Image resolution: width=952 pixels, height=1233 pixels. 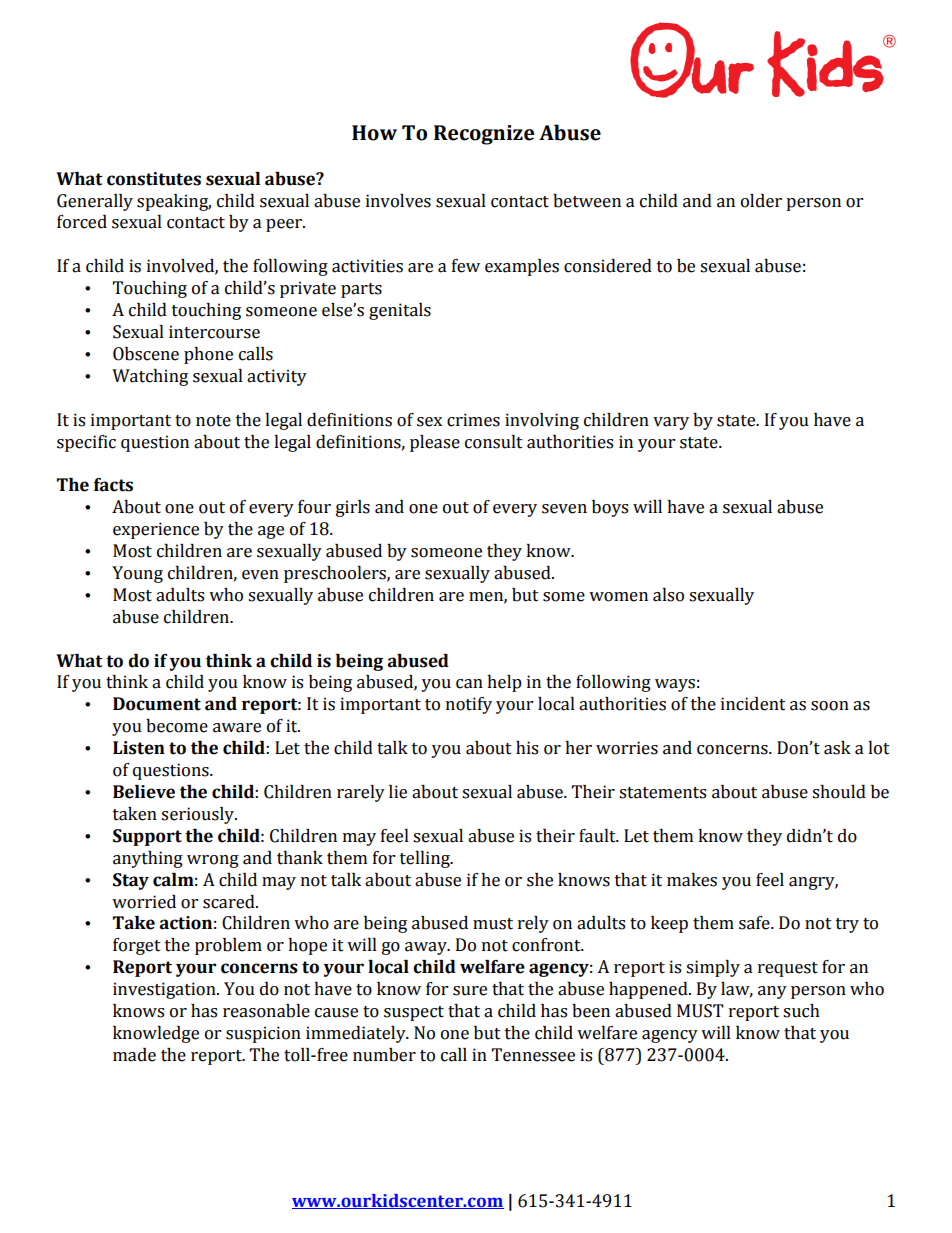 I want to click on women, so click(x=618, y=597).
